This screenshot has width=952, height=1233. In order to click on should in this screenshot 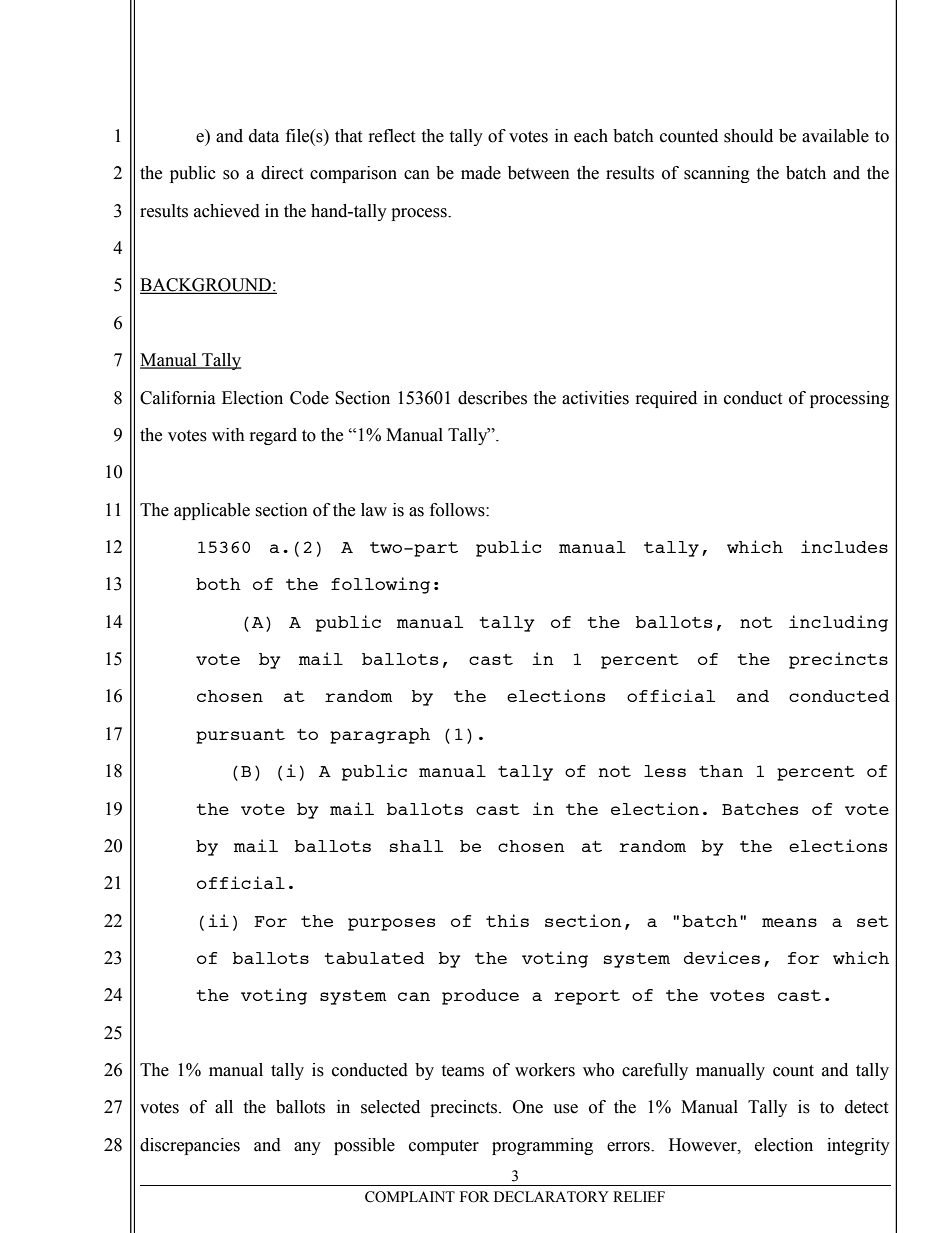, I will do `click(748, 136)`.
